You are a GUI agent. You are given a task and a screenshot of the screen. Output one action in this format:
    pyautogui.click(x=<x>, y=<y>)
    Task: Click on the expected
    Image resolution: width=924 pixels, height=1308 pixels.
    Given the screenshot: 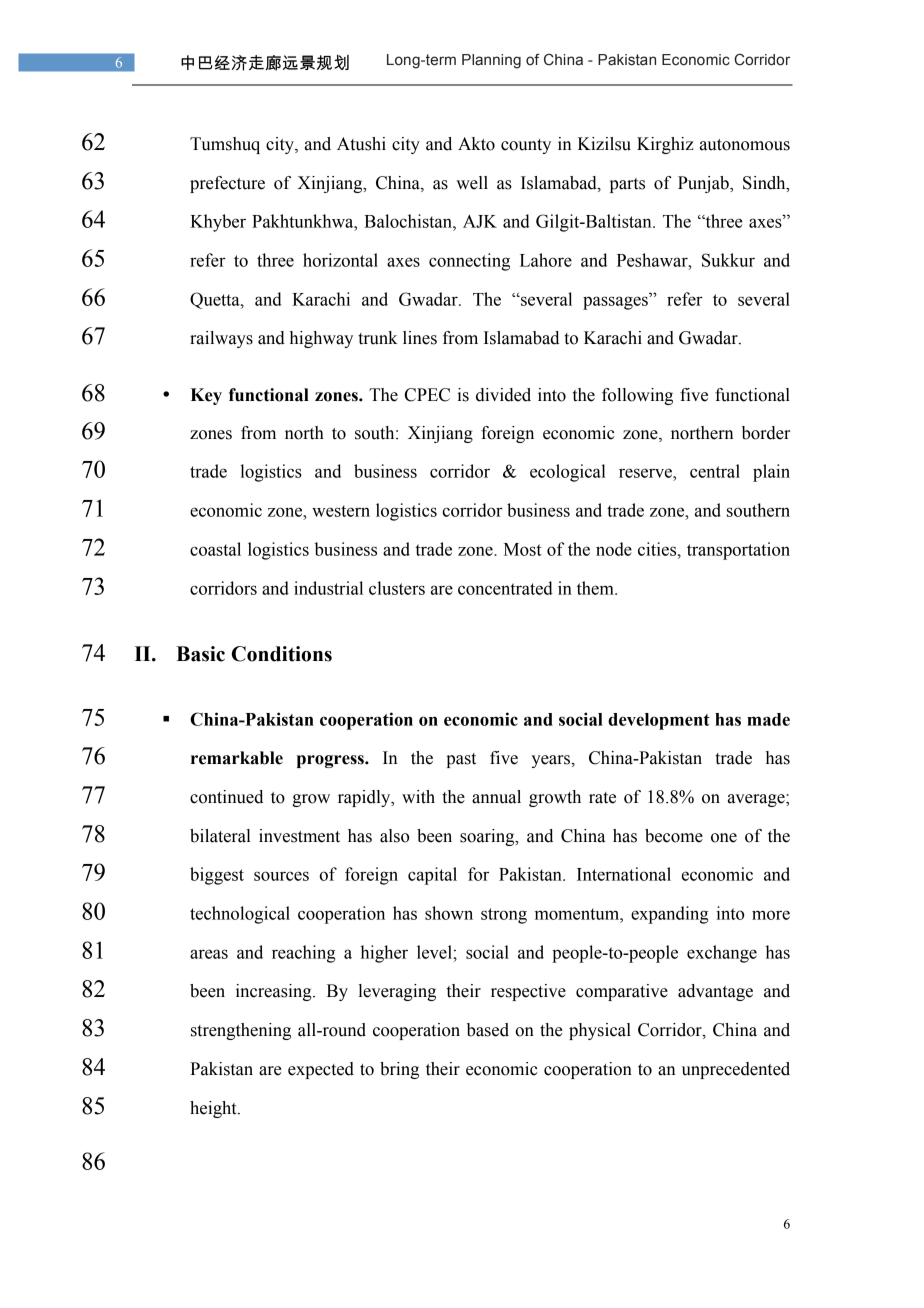 What is the action you would take?
    pyautogui.click(x=321, y=1070)
